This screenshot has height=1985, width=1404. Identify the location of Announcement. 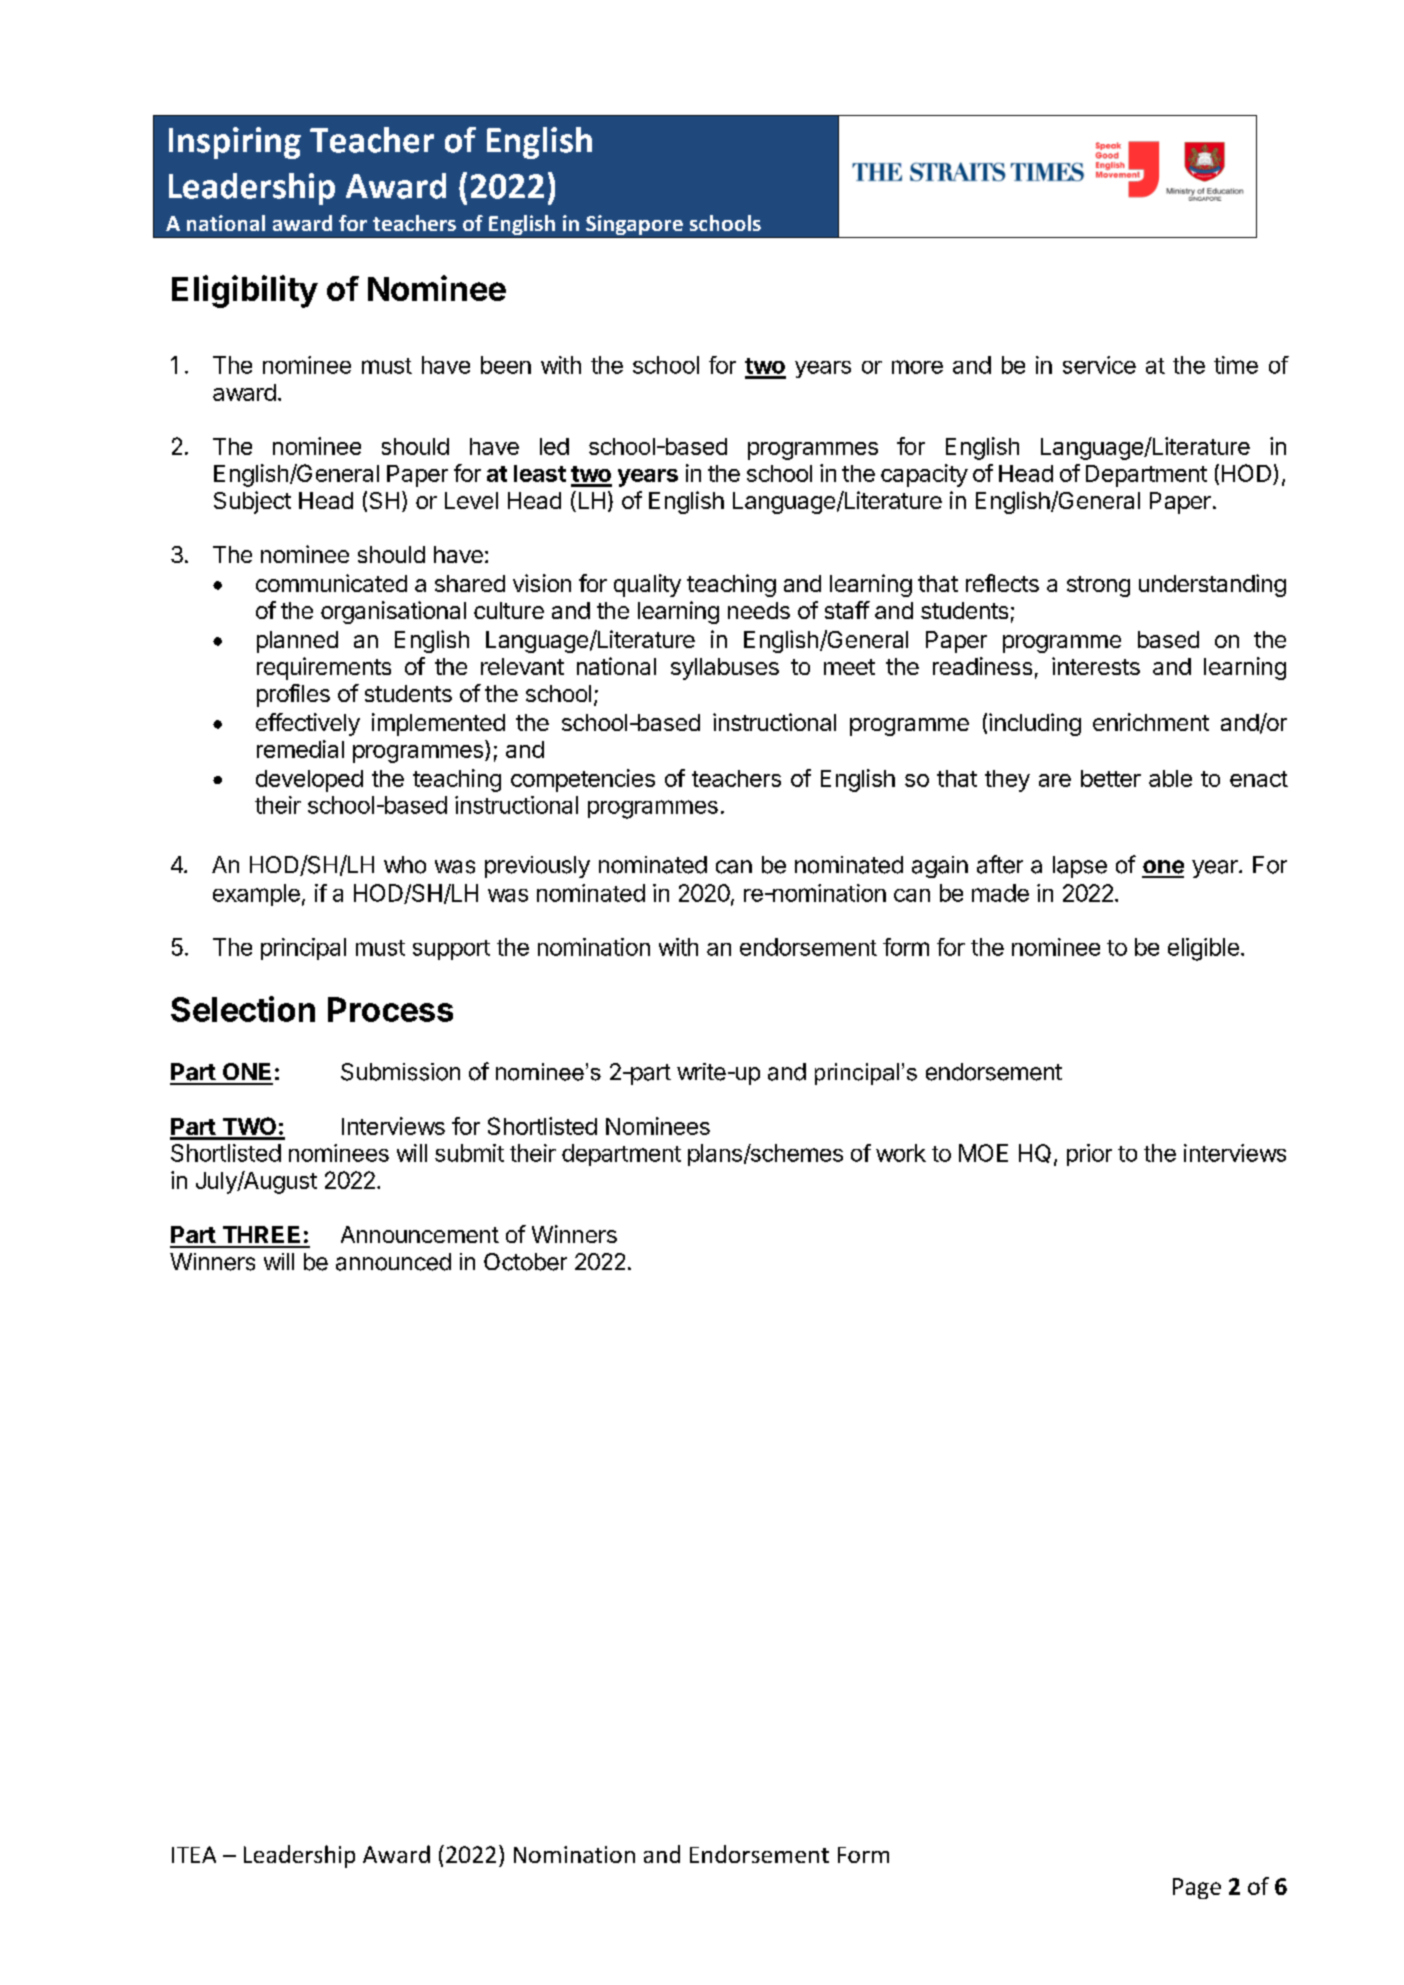
(420, 1234).
